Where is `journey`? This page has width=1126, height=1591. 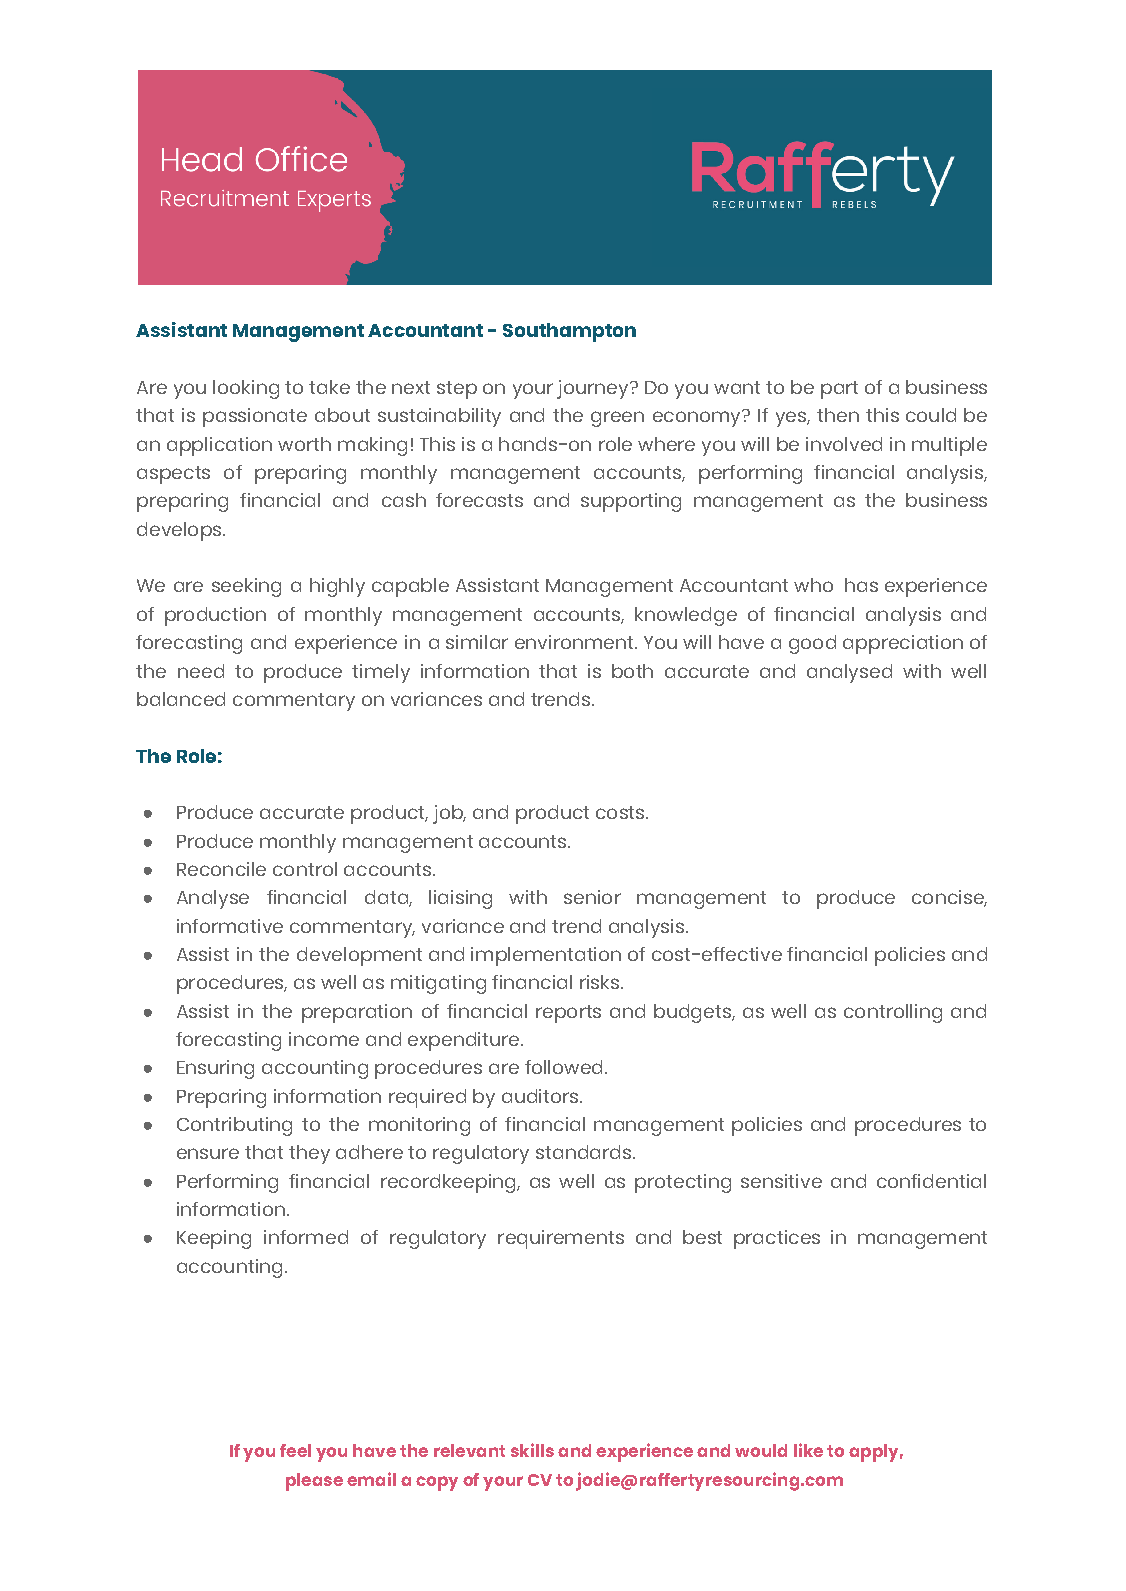 journey is located at coordinates (594, 389).
